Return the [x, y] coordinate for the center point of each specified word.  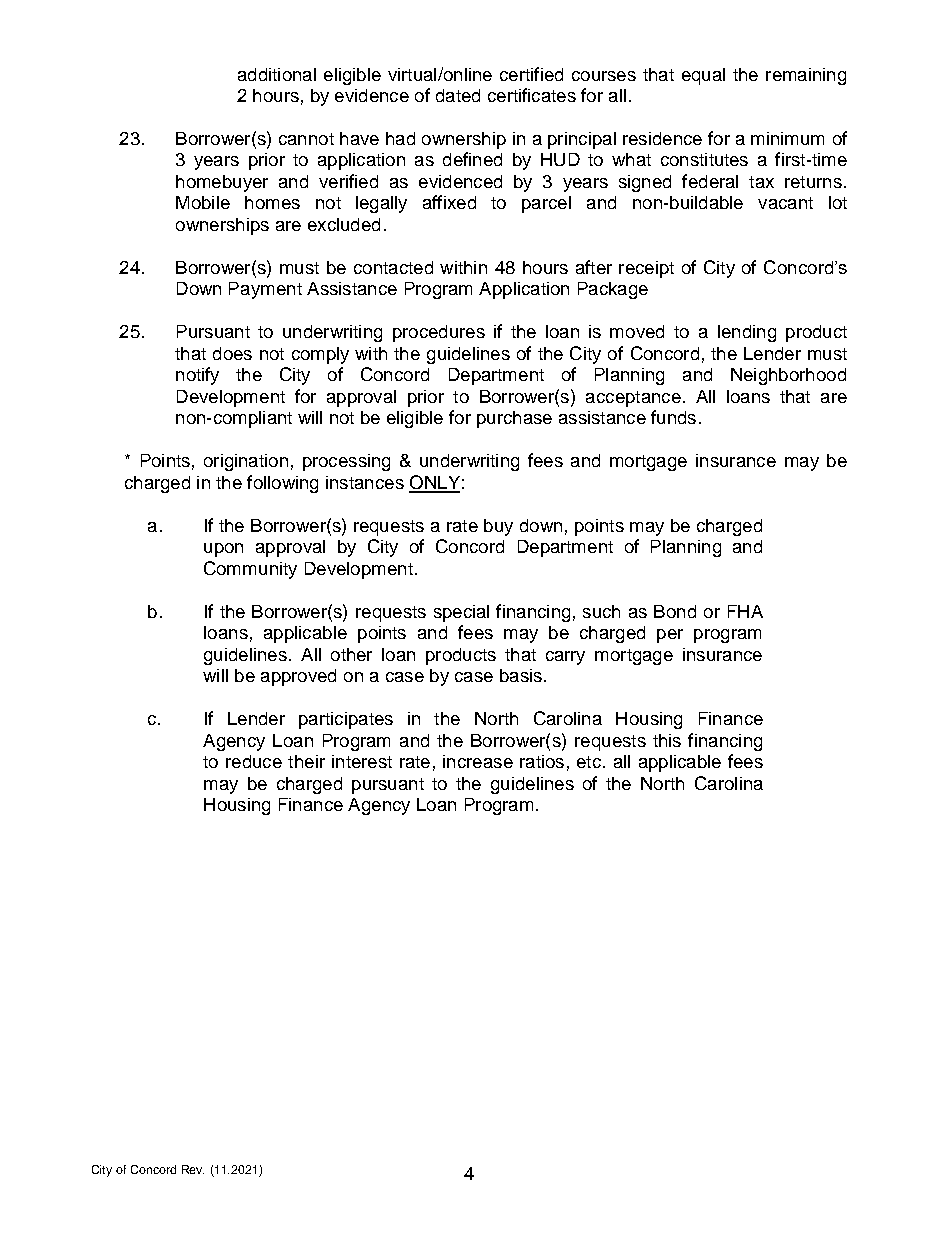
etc [589, 762]
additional [277, 74]
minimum [787, 138]
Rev [193, 1169]
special [461, 613]
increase [478, 761]
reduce [254, 761]
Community [250, 570]
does [232, 353]
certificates [532, 95]
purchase [514, 419]
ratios [542, 761]
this [667, 740]
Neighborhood [788, 376]
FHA [745, 611]
